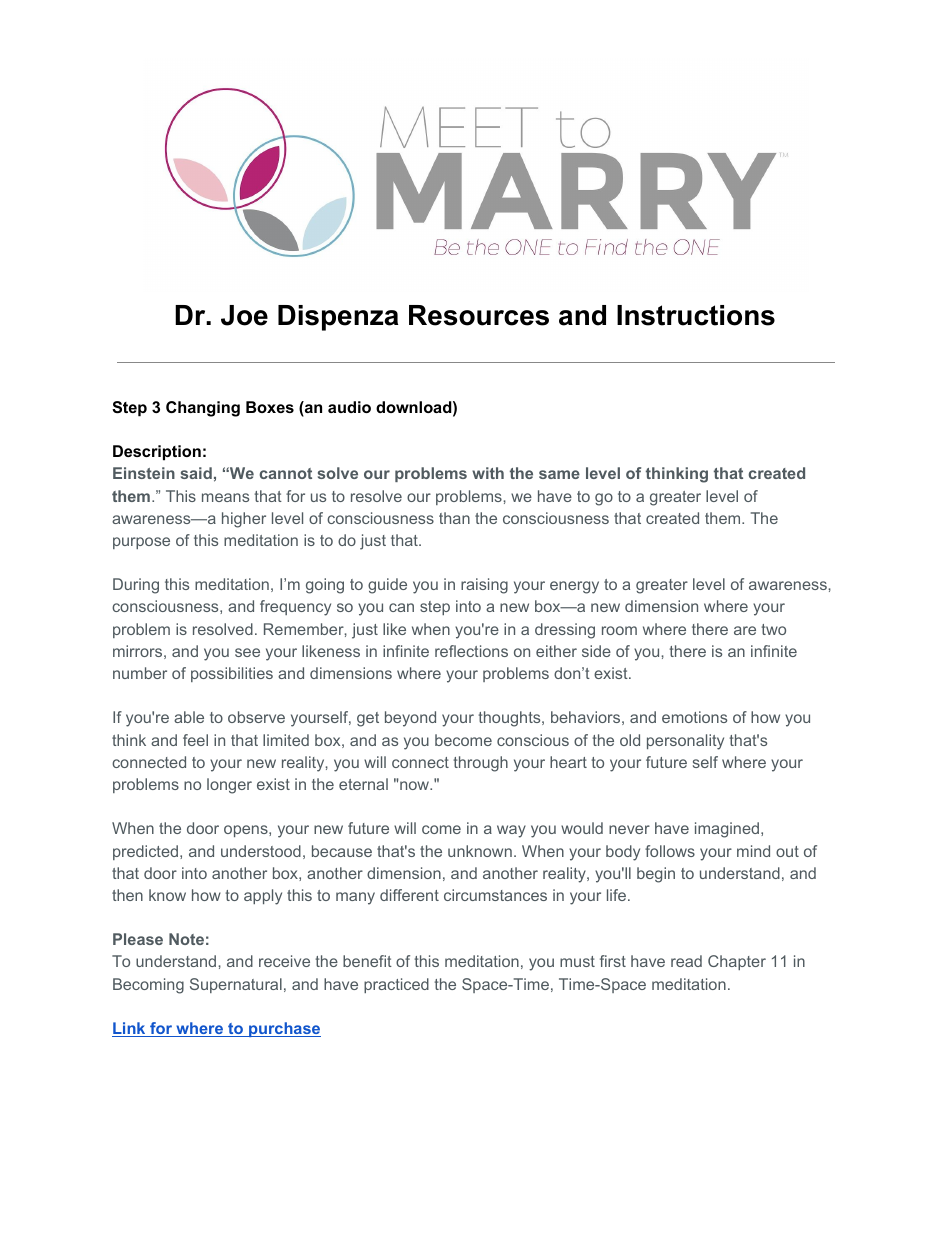 The height and width of the page is (1233, 952). I want to click on raising, so click(484, 586).
